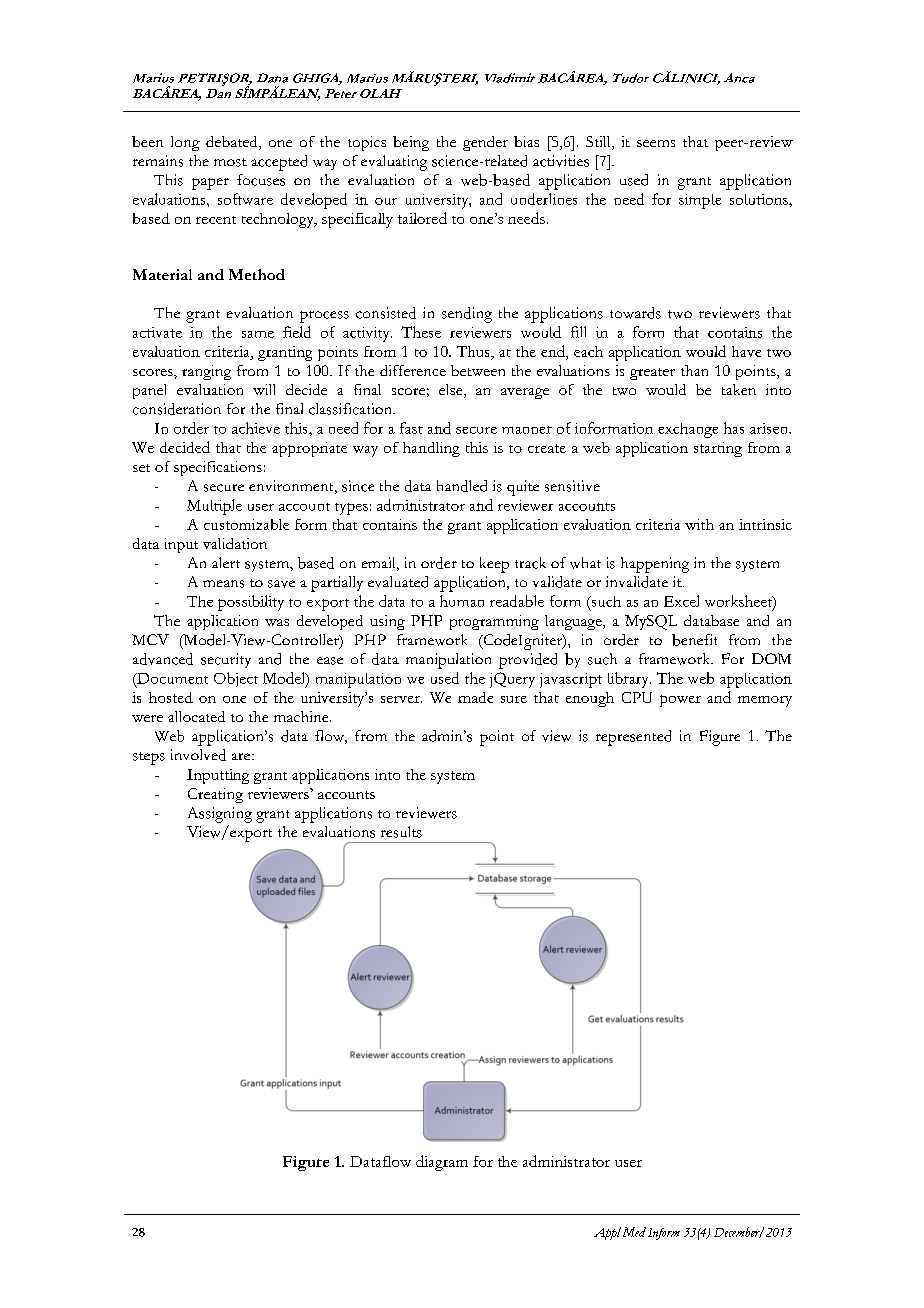 Image resolution: width=924 pixels, height=1308 pixels. I want to click on handled, so click(462, 486).
